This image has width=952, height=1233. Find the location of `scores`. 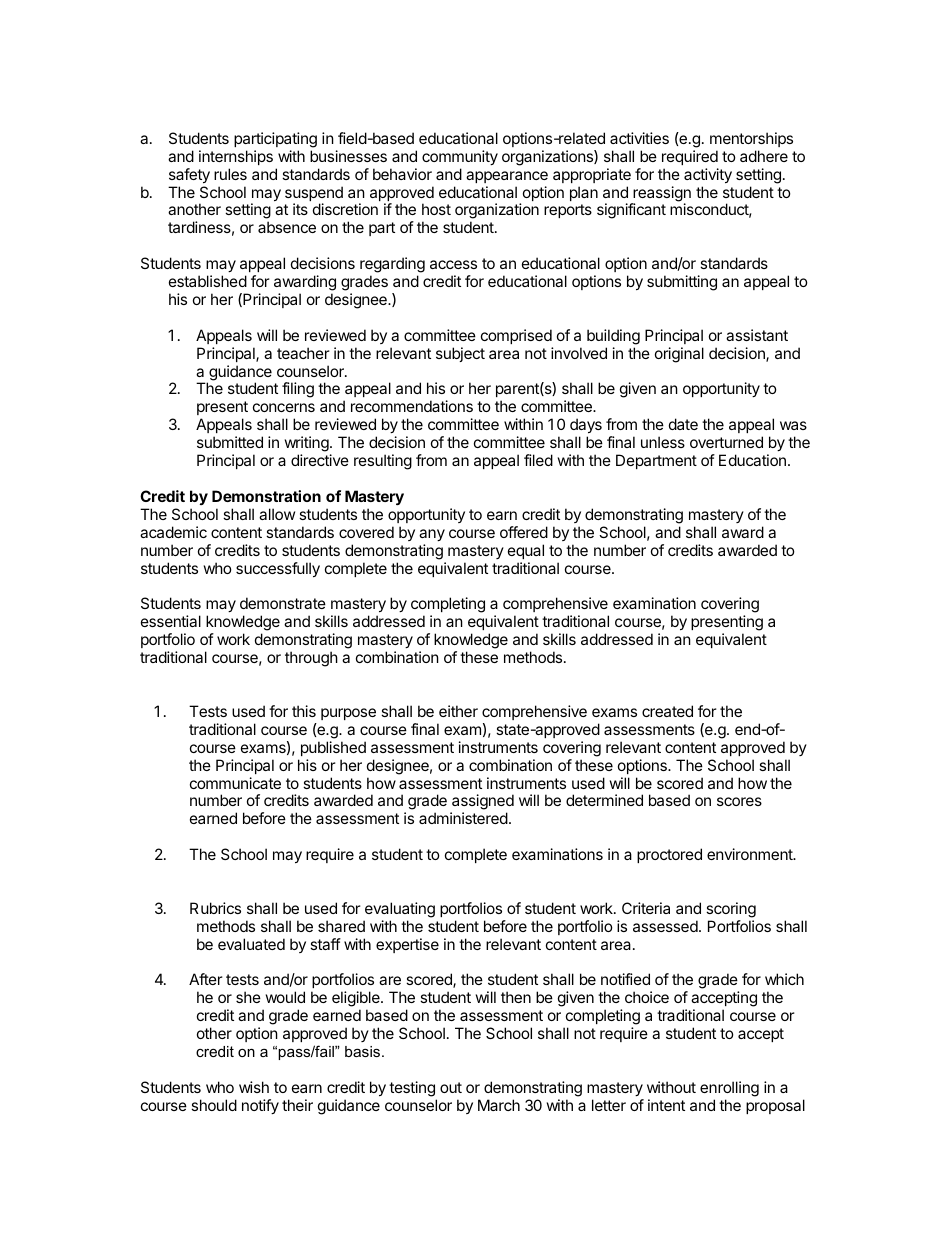

scores is located at coordinates (739, 801).
